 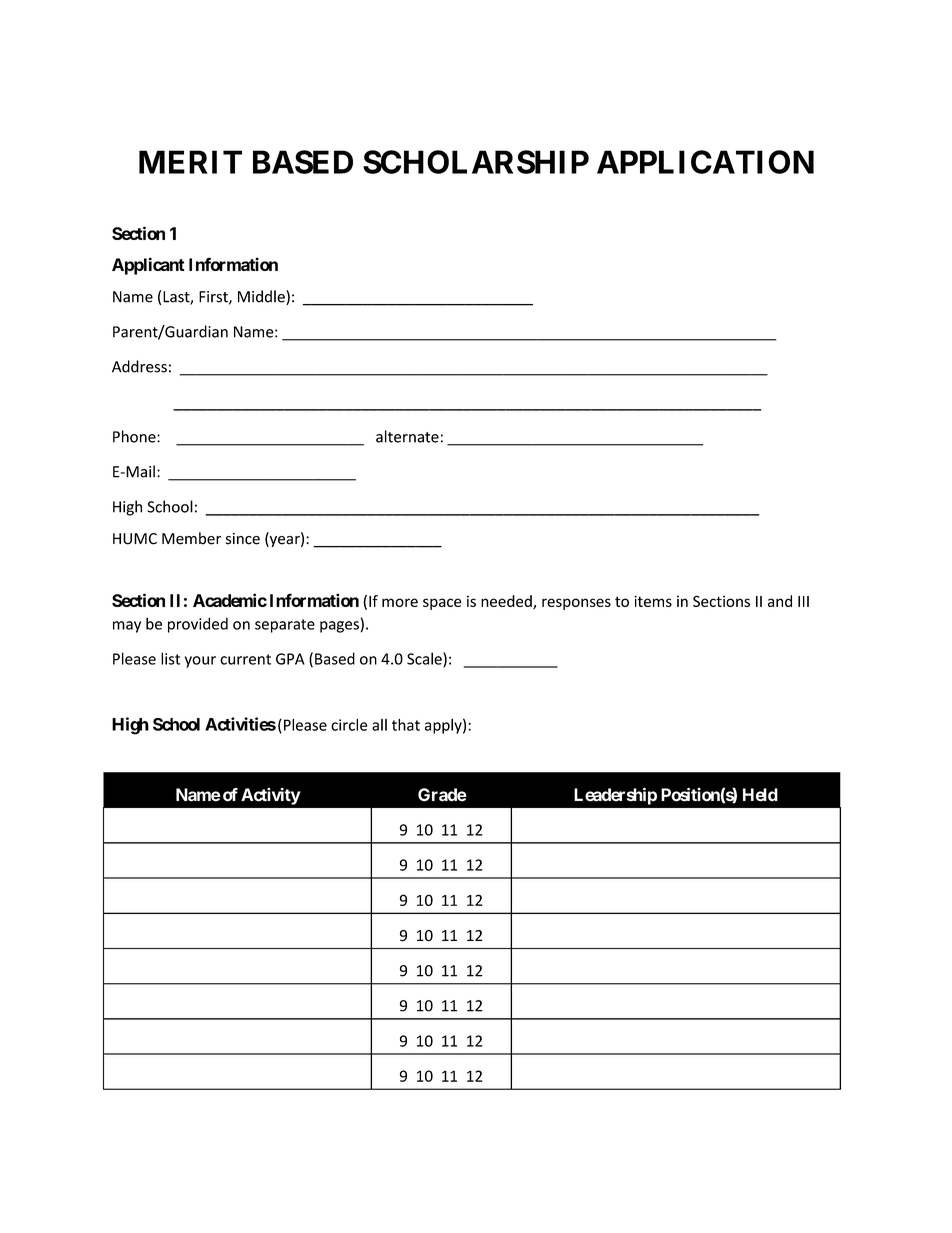 I want to click on since, so click(x=243, y=539).
